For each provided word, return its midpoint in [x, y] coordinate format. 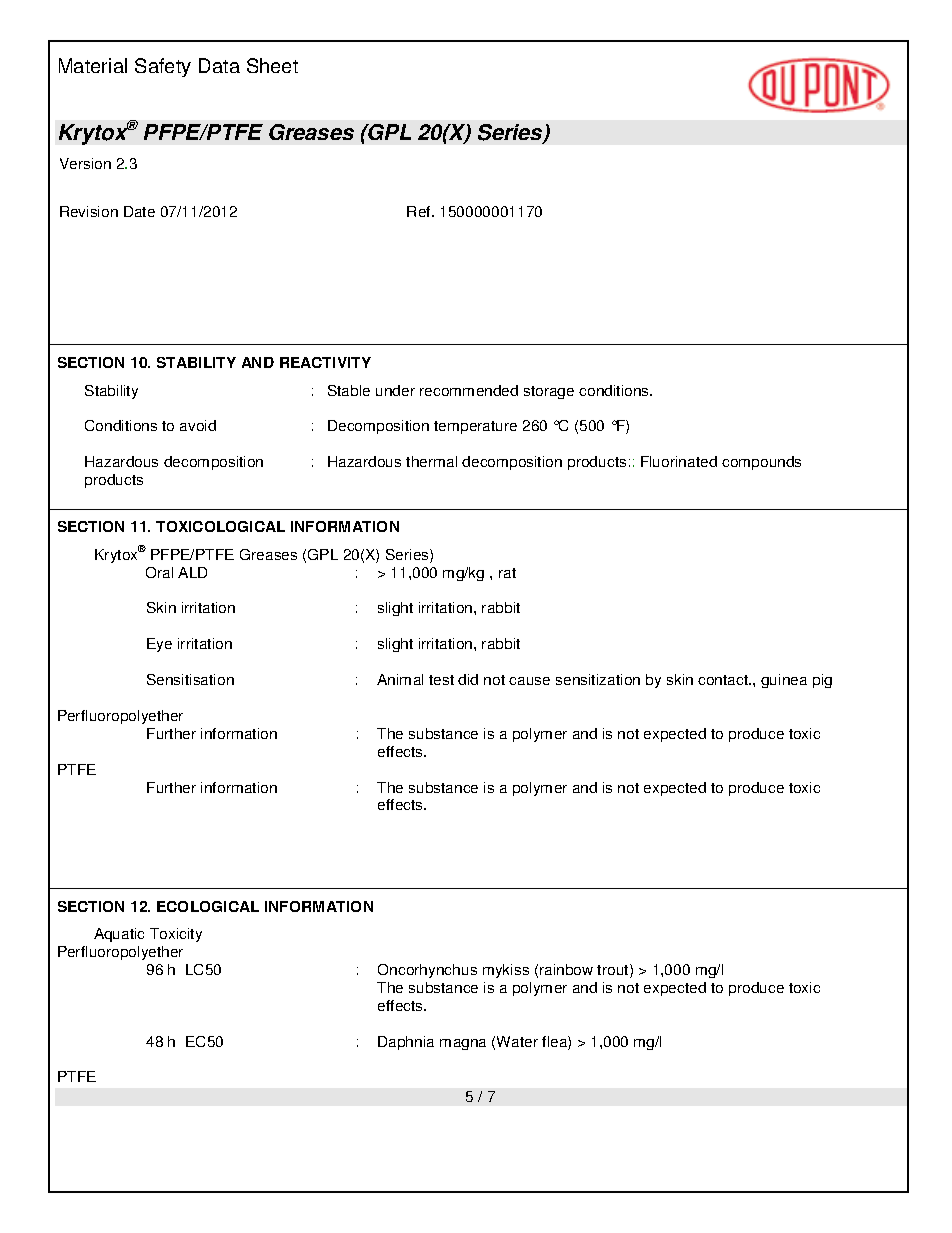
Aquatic [119, 935]
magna [463, 1044]
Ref [420, 211]
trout [614, 971]
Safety [163, 67]
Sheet [272, 65]
